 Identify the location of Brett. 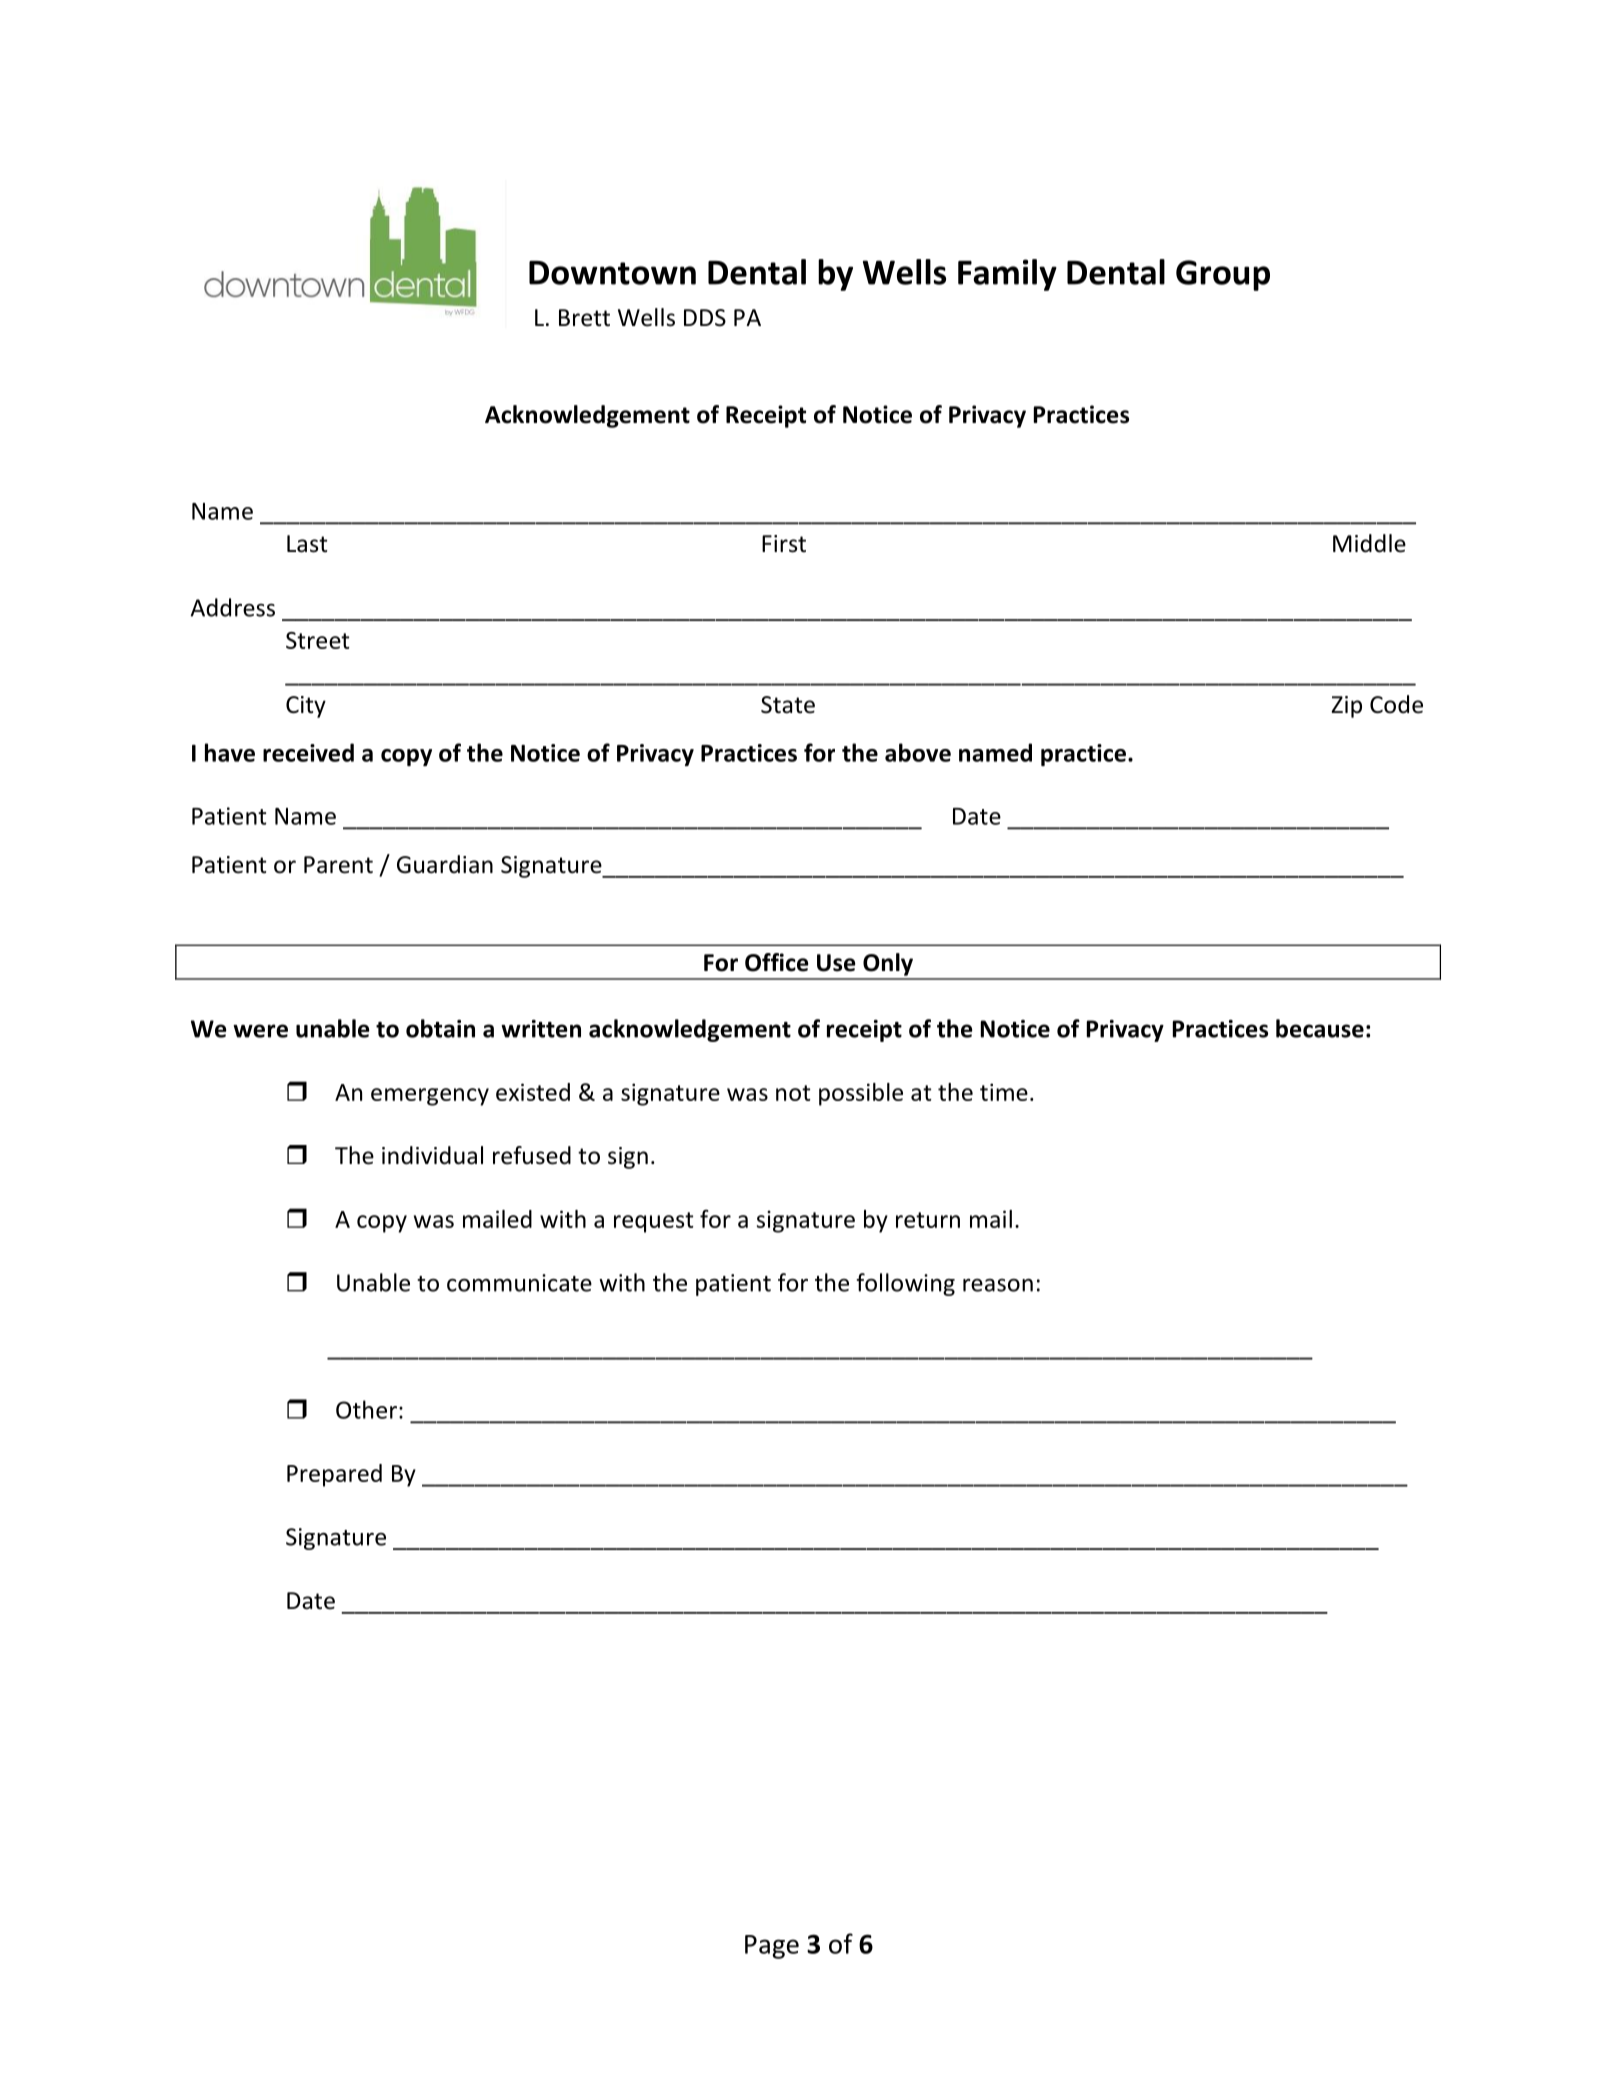
(584, 318).
